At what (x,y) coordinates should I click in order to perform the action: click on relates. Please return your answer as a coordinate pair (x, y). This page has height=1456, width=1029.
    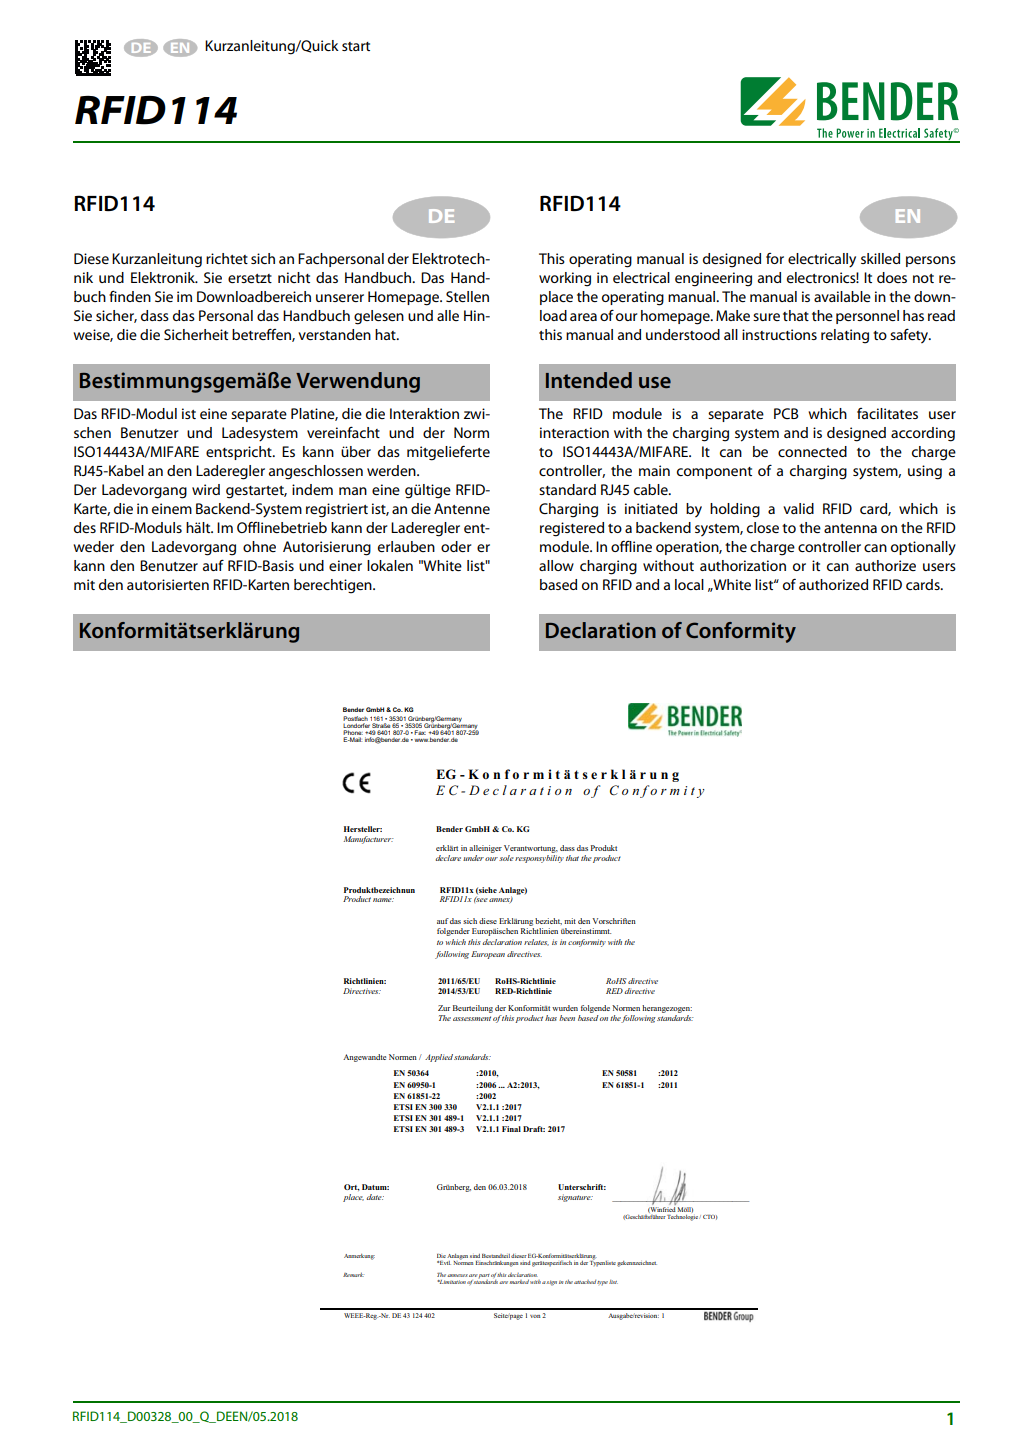
    Looking at the image, I should click on (536, 942).
